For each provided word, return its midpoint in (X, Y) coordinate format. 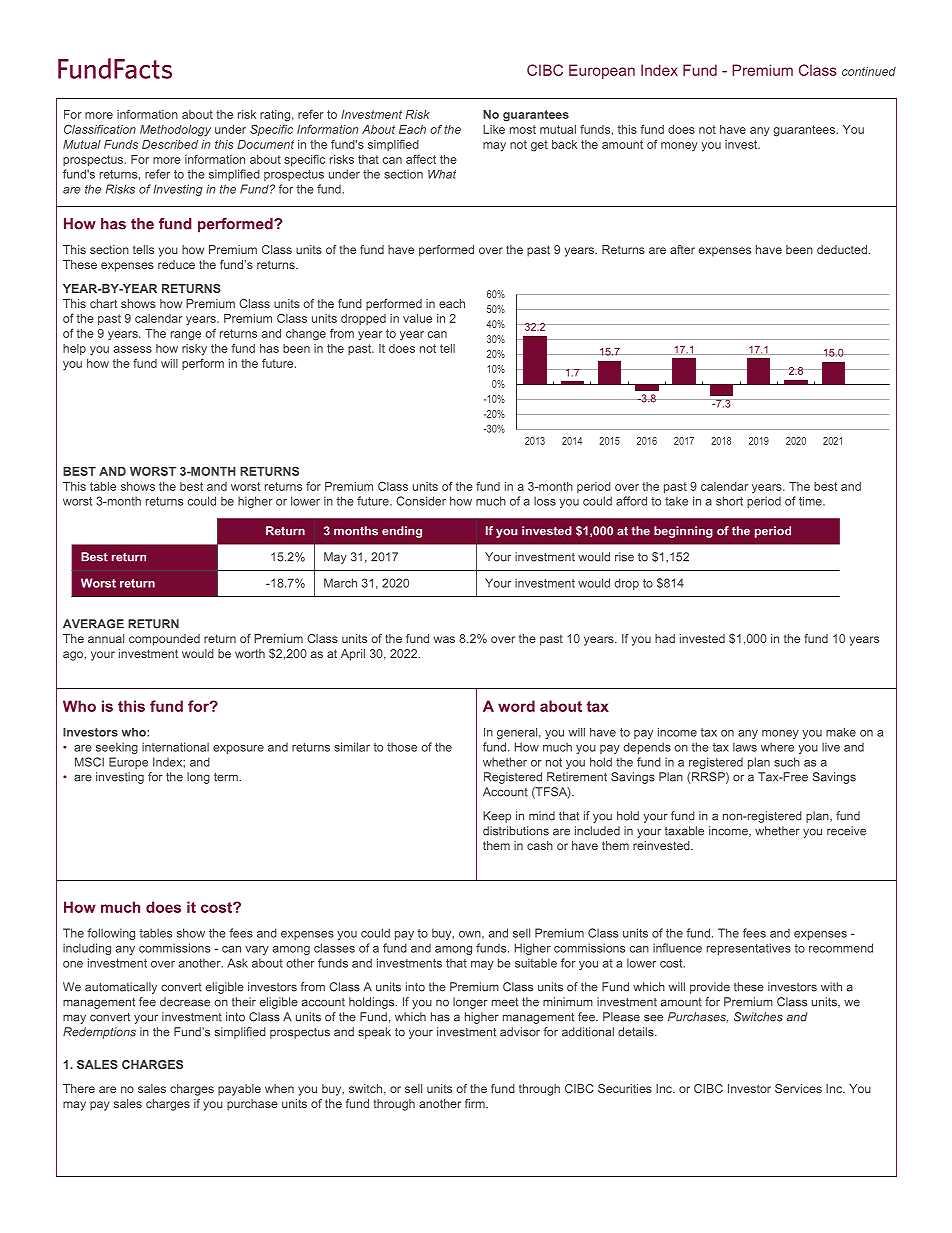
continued (869, 71)
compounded (164, 640)
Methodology (175, 131)
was (444, 639)
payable (239, 1090)
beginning (683, 532)
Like (494, 129)
